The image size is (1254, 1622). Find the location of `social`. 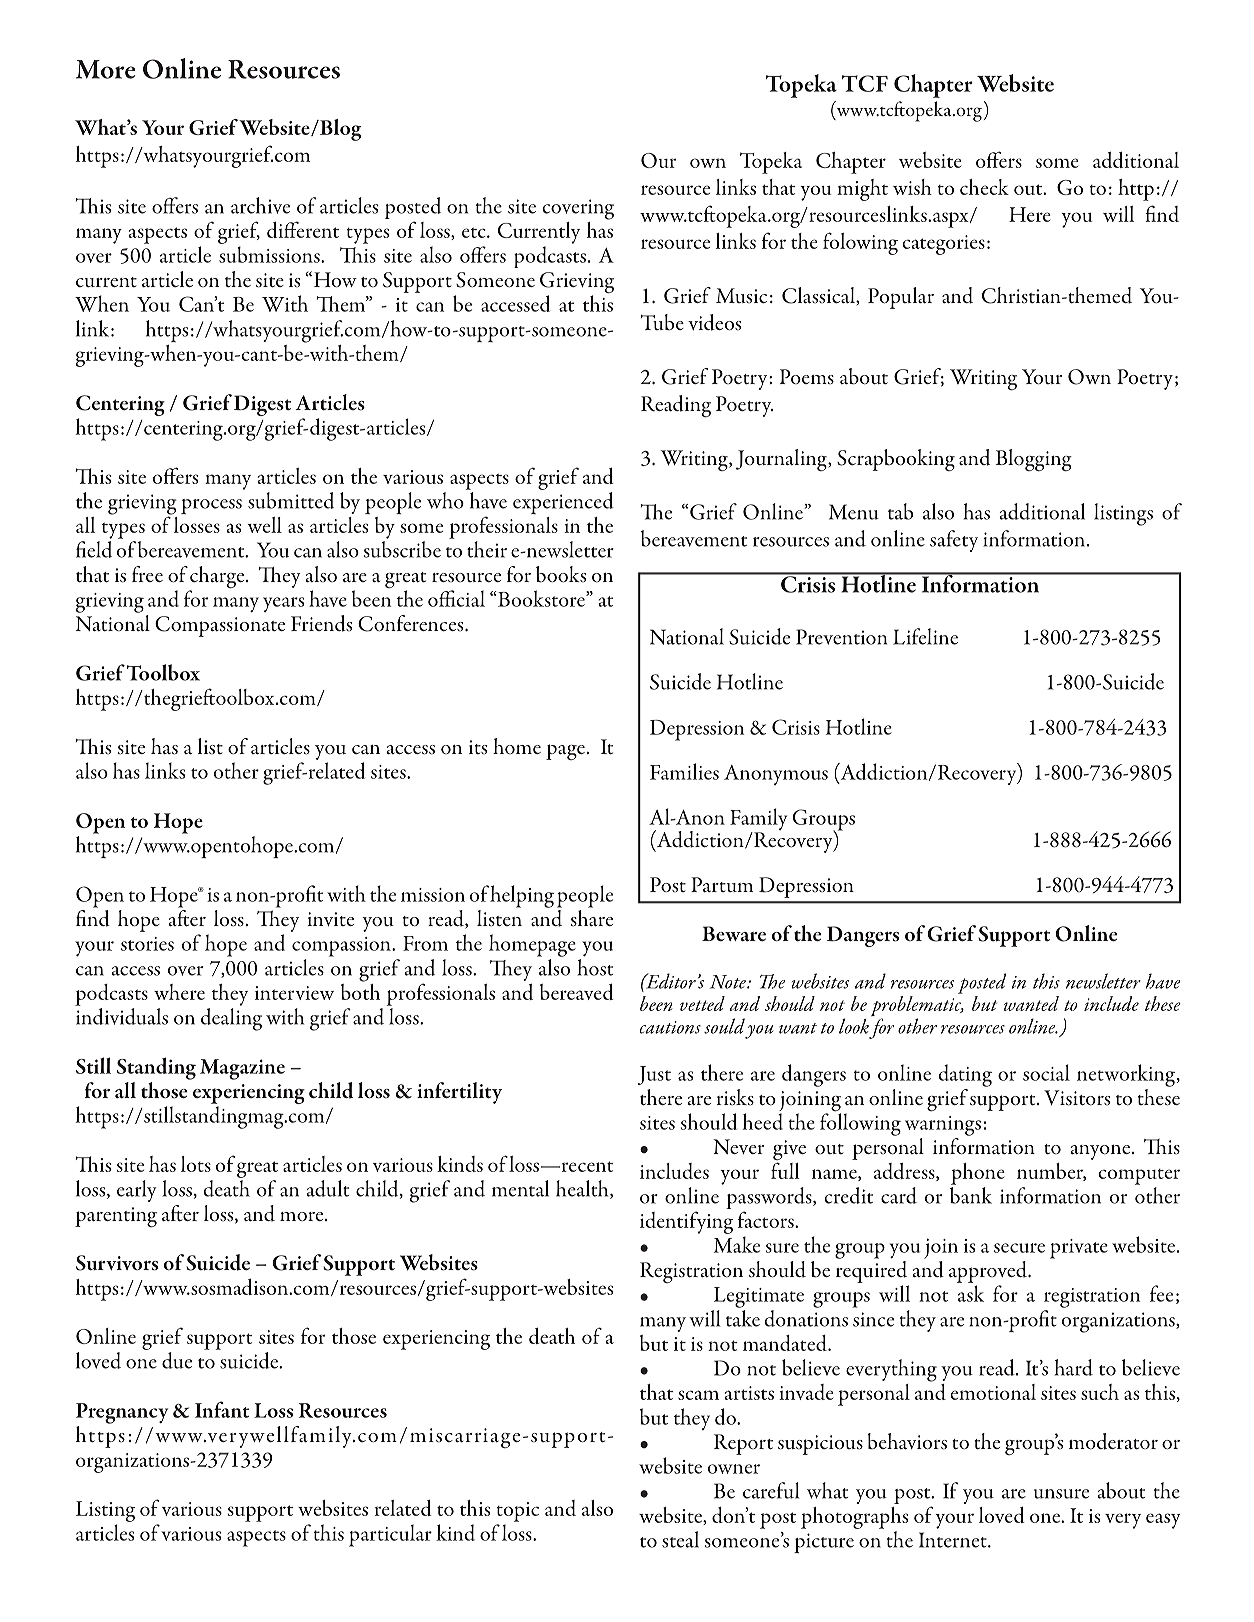

social is located at coordinates (1046, 1072).
